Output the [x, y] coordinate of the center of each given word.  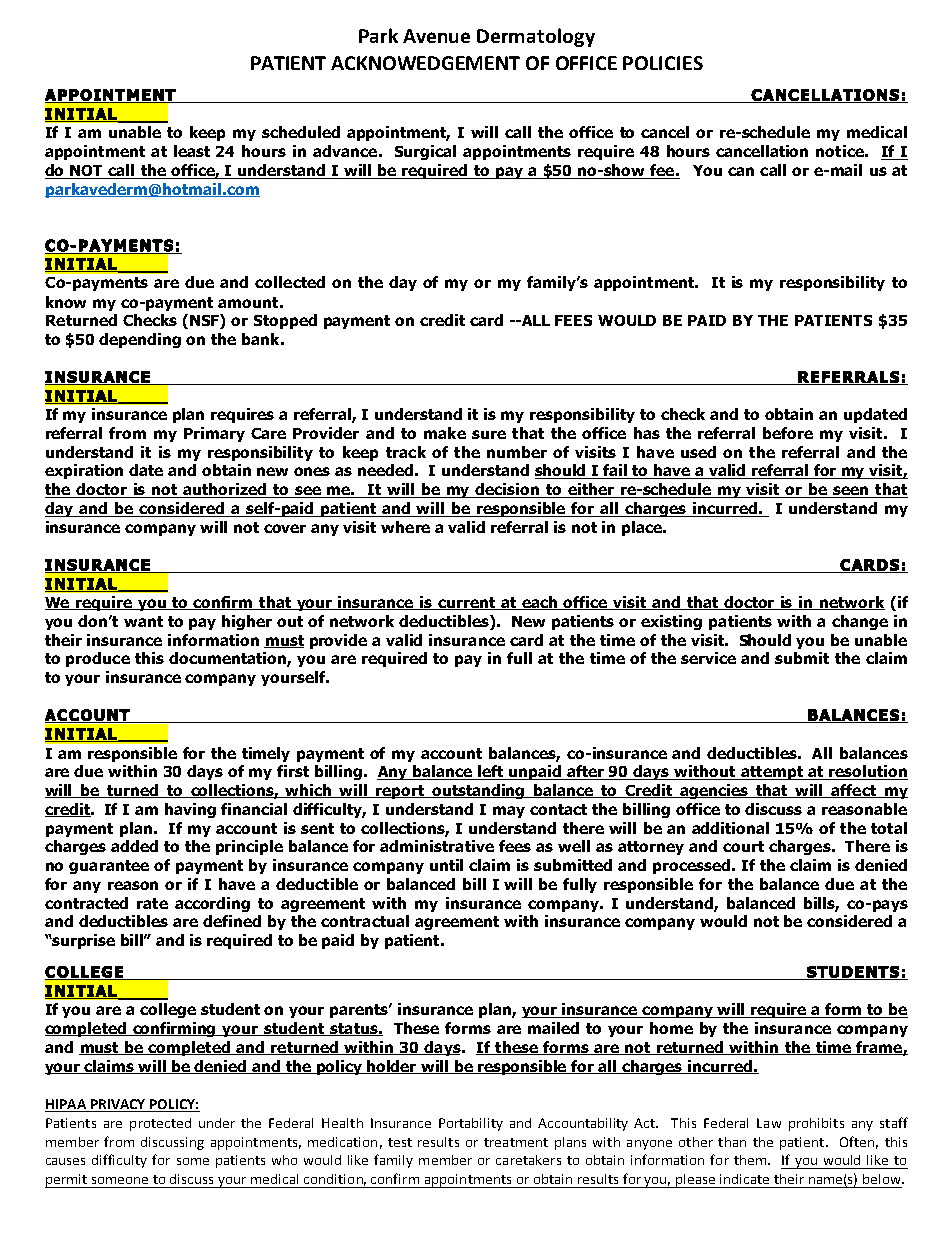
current [467, 603]
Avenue [436, 36]
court [743, 846]
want [143, 621]
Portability [471, 1124]
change [860, 622]
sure [489, 434]
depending [140, 340]
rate [152, 903]
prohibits [816, 1124]
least [192, 151]
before [788, 433]
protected [160, 1124]
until [446, 865]
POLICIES [663, 63]
